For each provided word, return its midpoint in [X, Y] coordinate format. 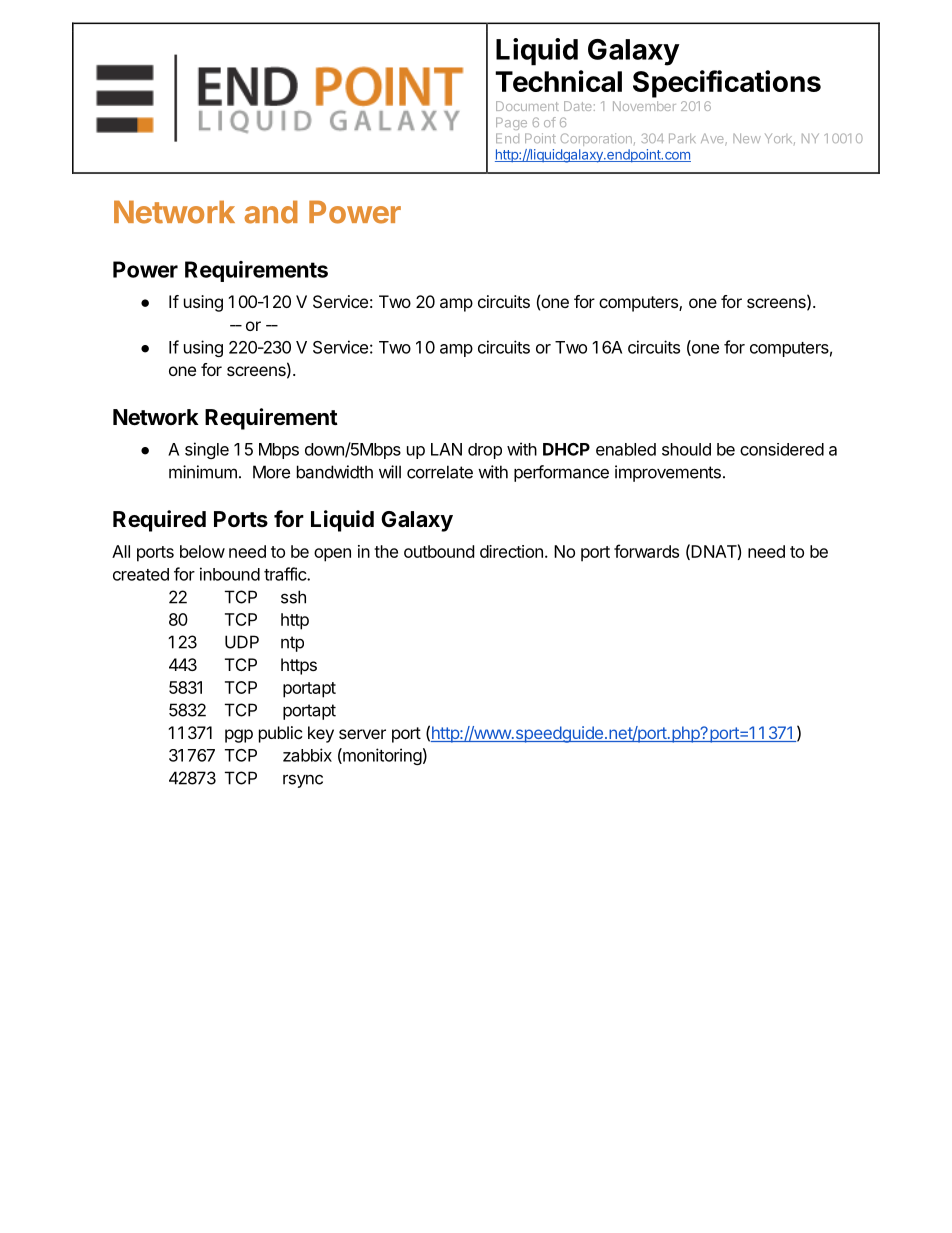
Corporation [596, 139]
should [686, 449]
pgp [239, 736]
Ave [713, 139]
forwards [646, 551]
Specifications [727, 84]
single [207, 450]
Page [511, 123]
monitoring [381, 756]
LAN [446, 449]
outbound [439, 551]
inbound [230, 574]
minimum [203, 472]
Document [527, 106]
